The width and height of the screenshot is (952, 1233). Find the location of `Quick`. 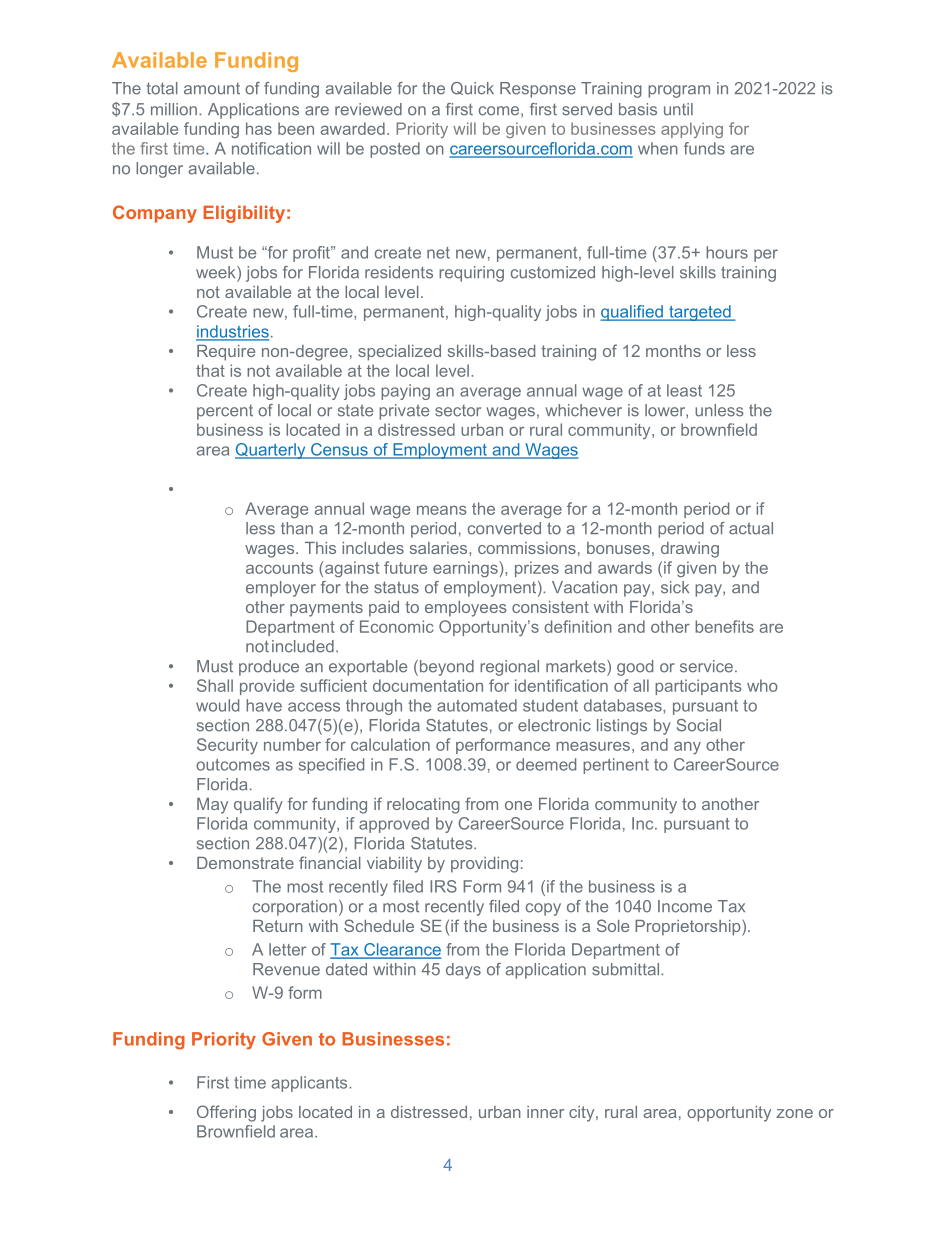

Quick is located at coordinates (472, 88).
